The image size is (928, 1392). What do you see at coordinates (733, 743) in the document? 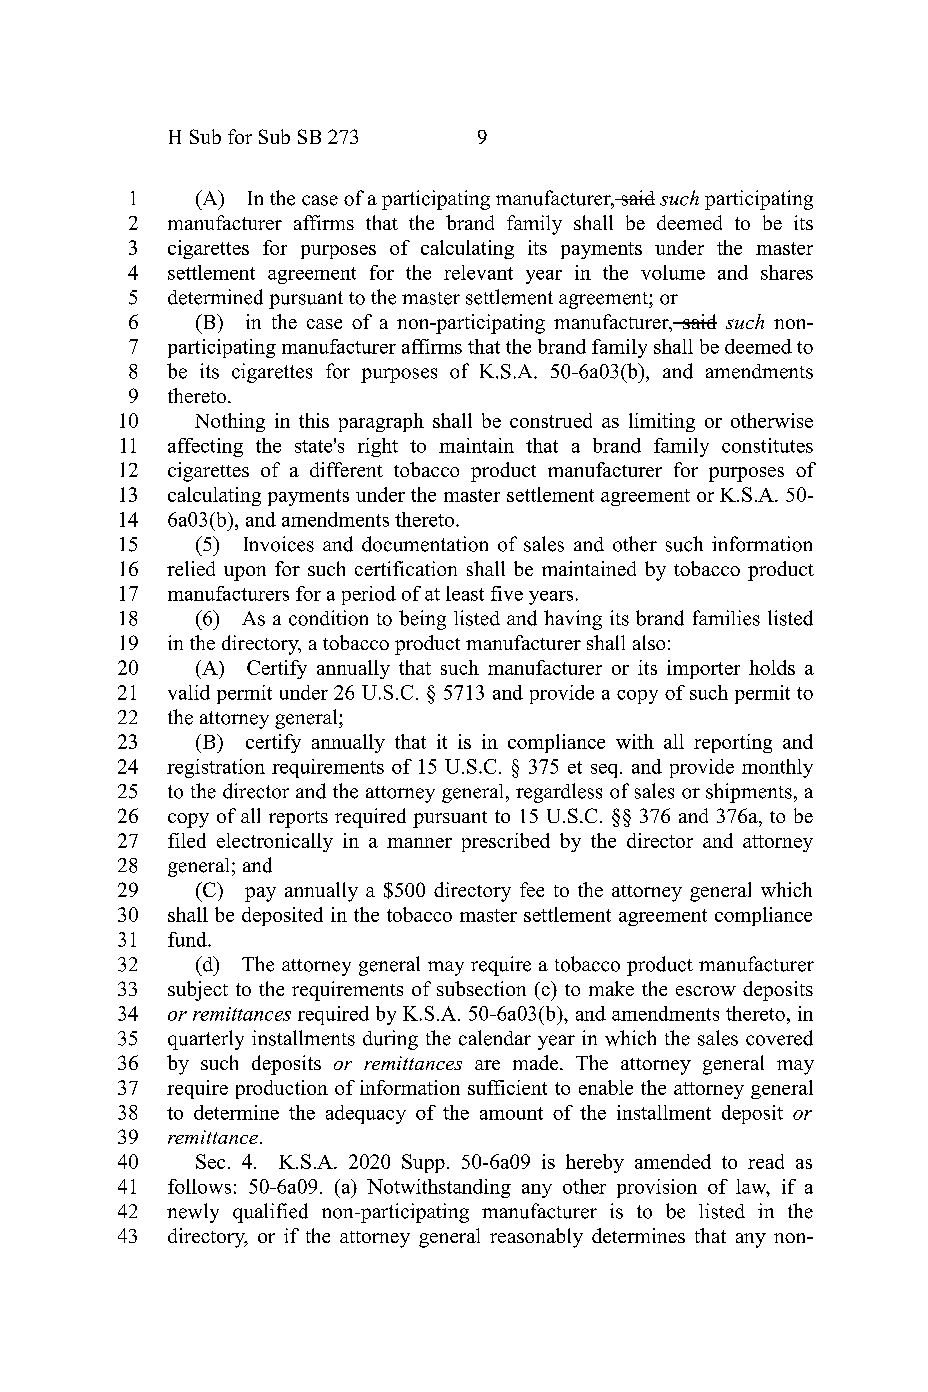
I see `reporting` at bounding box center [733, 743].
